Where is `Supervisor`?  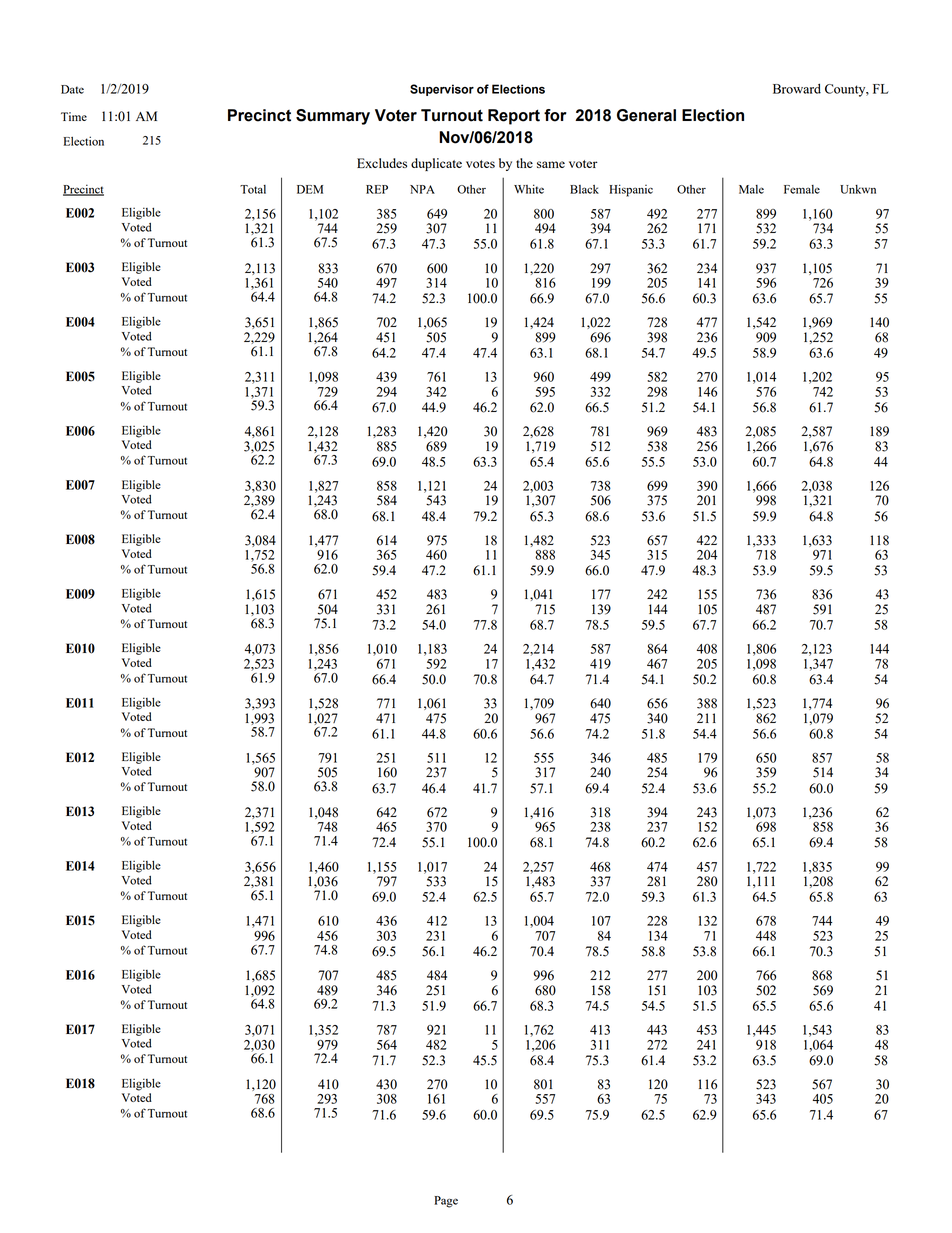
Supervisor is located at coordinates (442, 90).
